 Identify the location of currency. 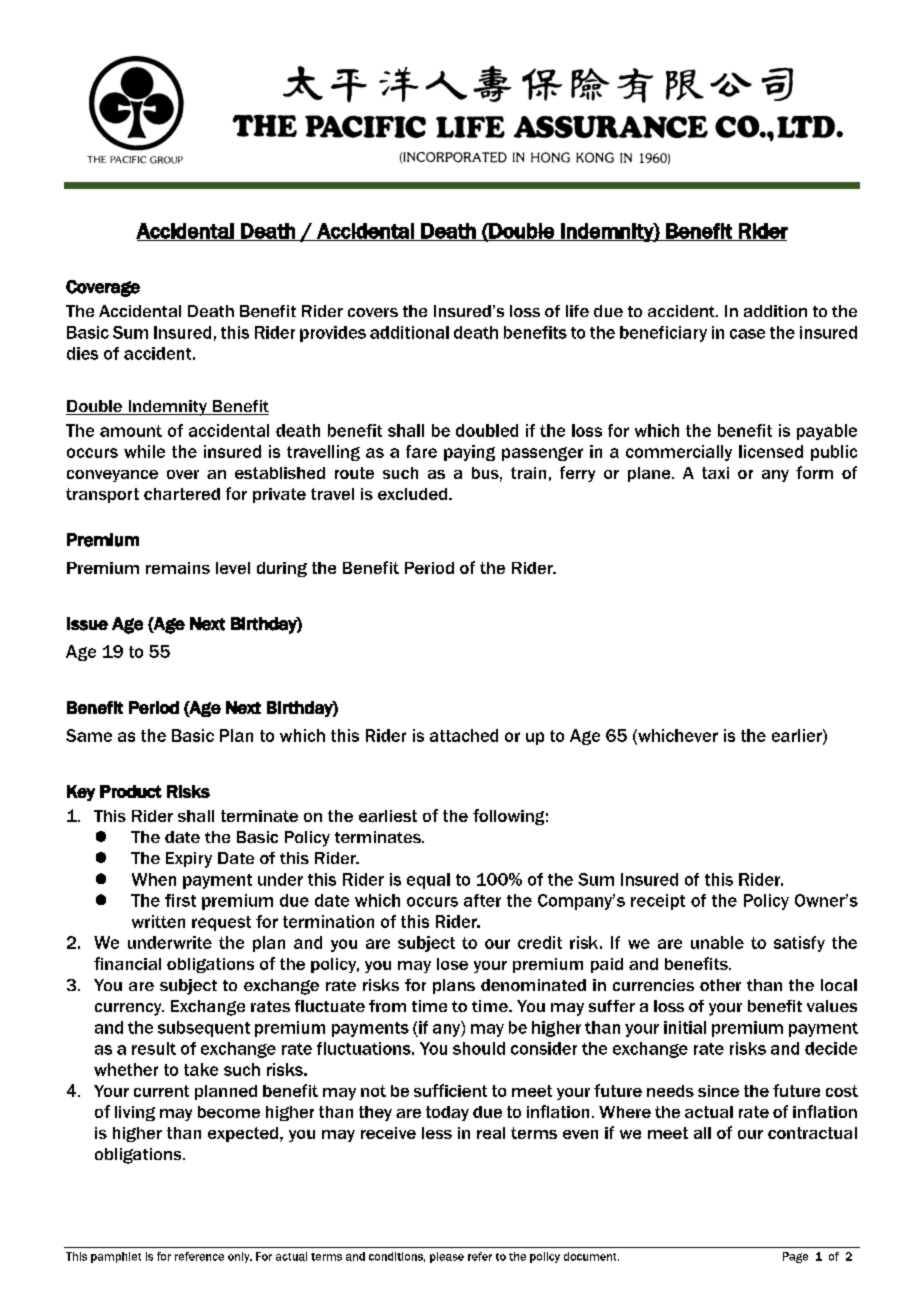
(129, 1009).
